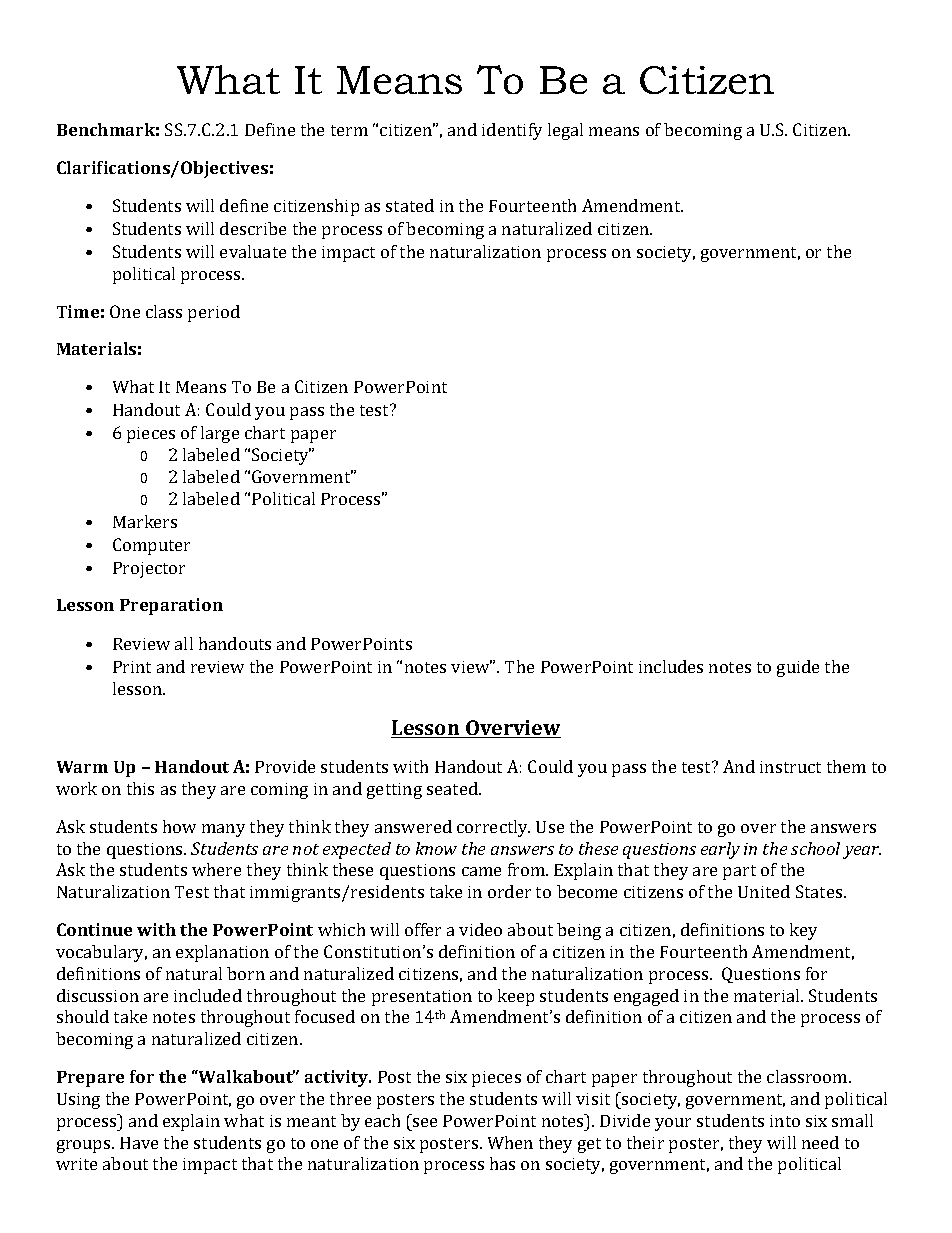 The image size is (952, 1233). What do you see at coordinates (145, 521) in the screenshot?
I see `Markers` at bounding box center [145, 521].
